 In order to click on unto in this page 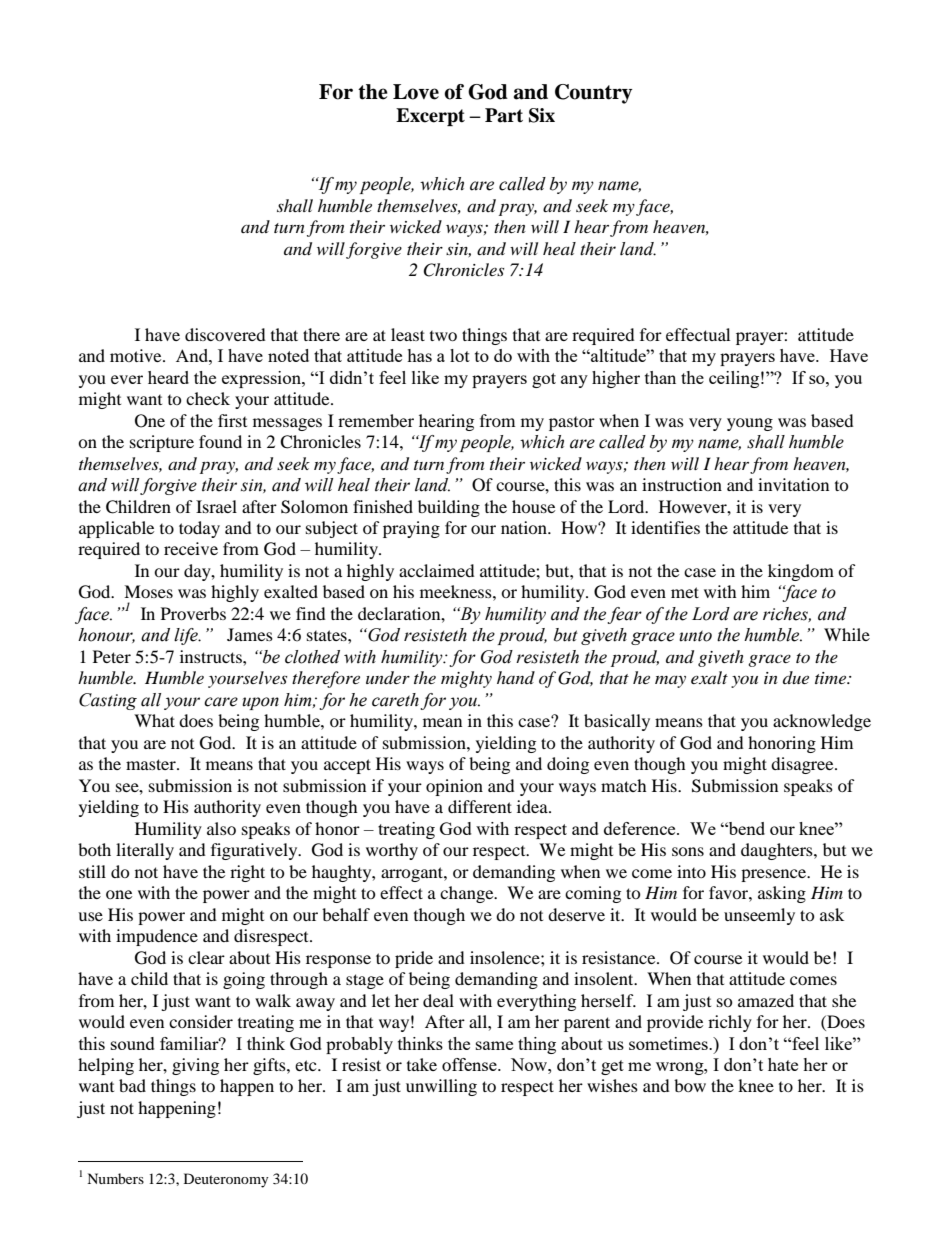, I will do `click(695, 636)`.
